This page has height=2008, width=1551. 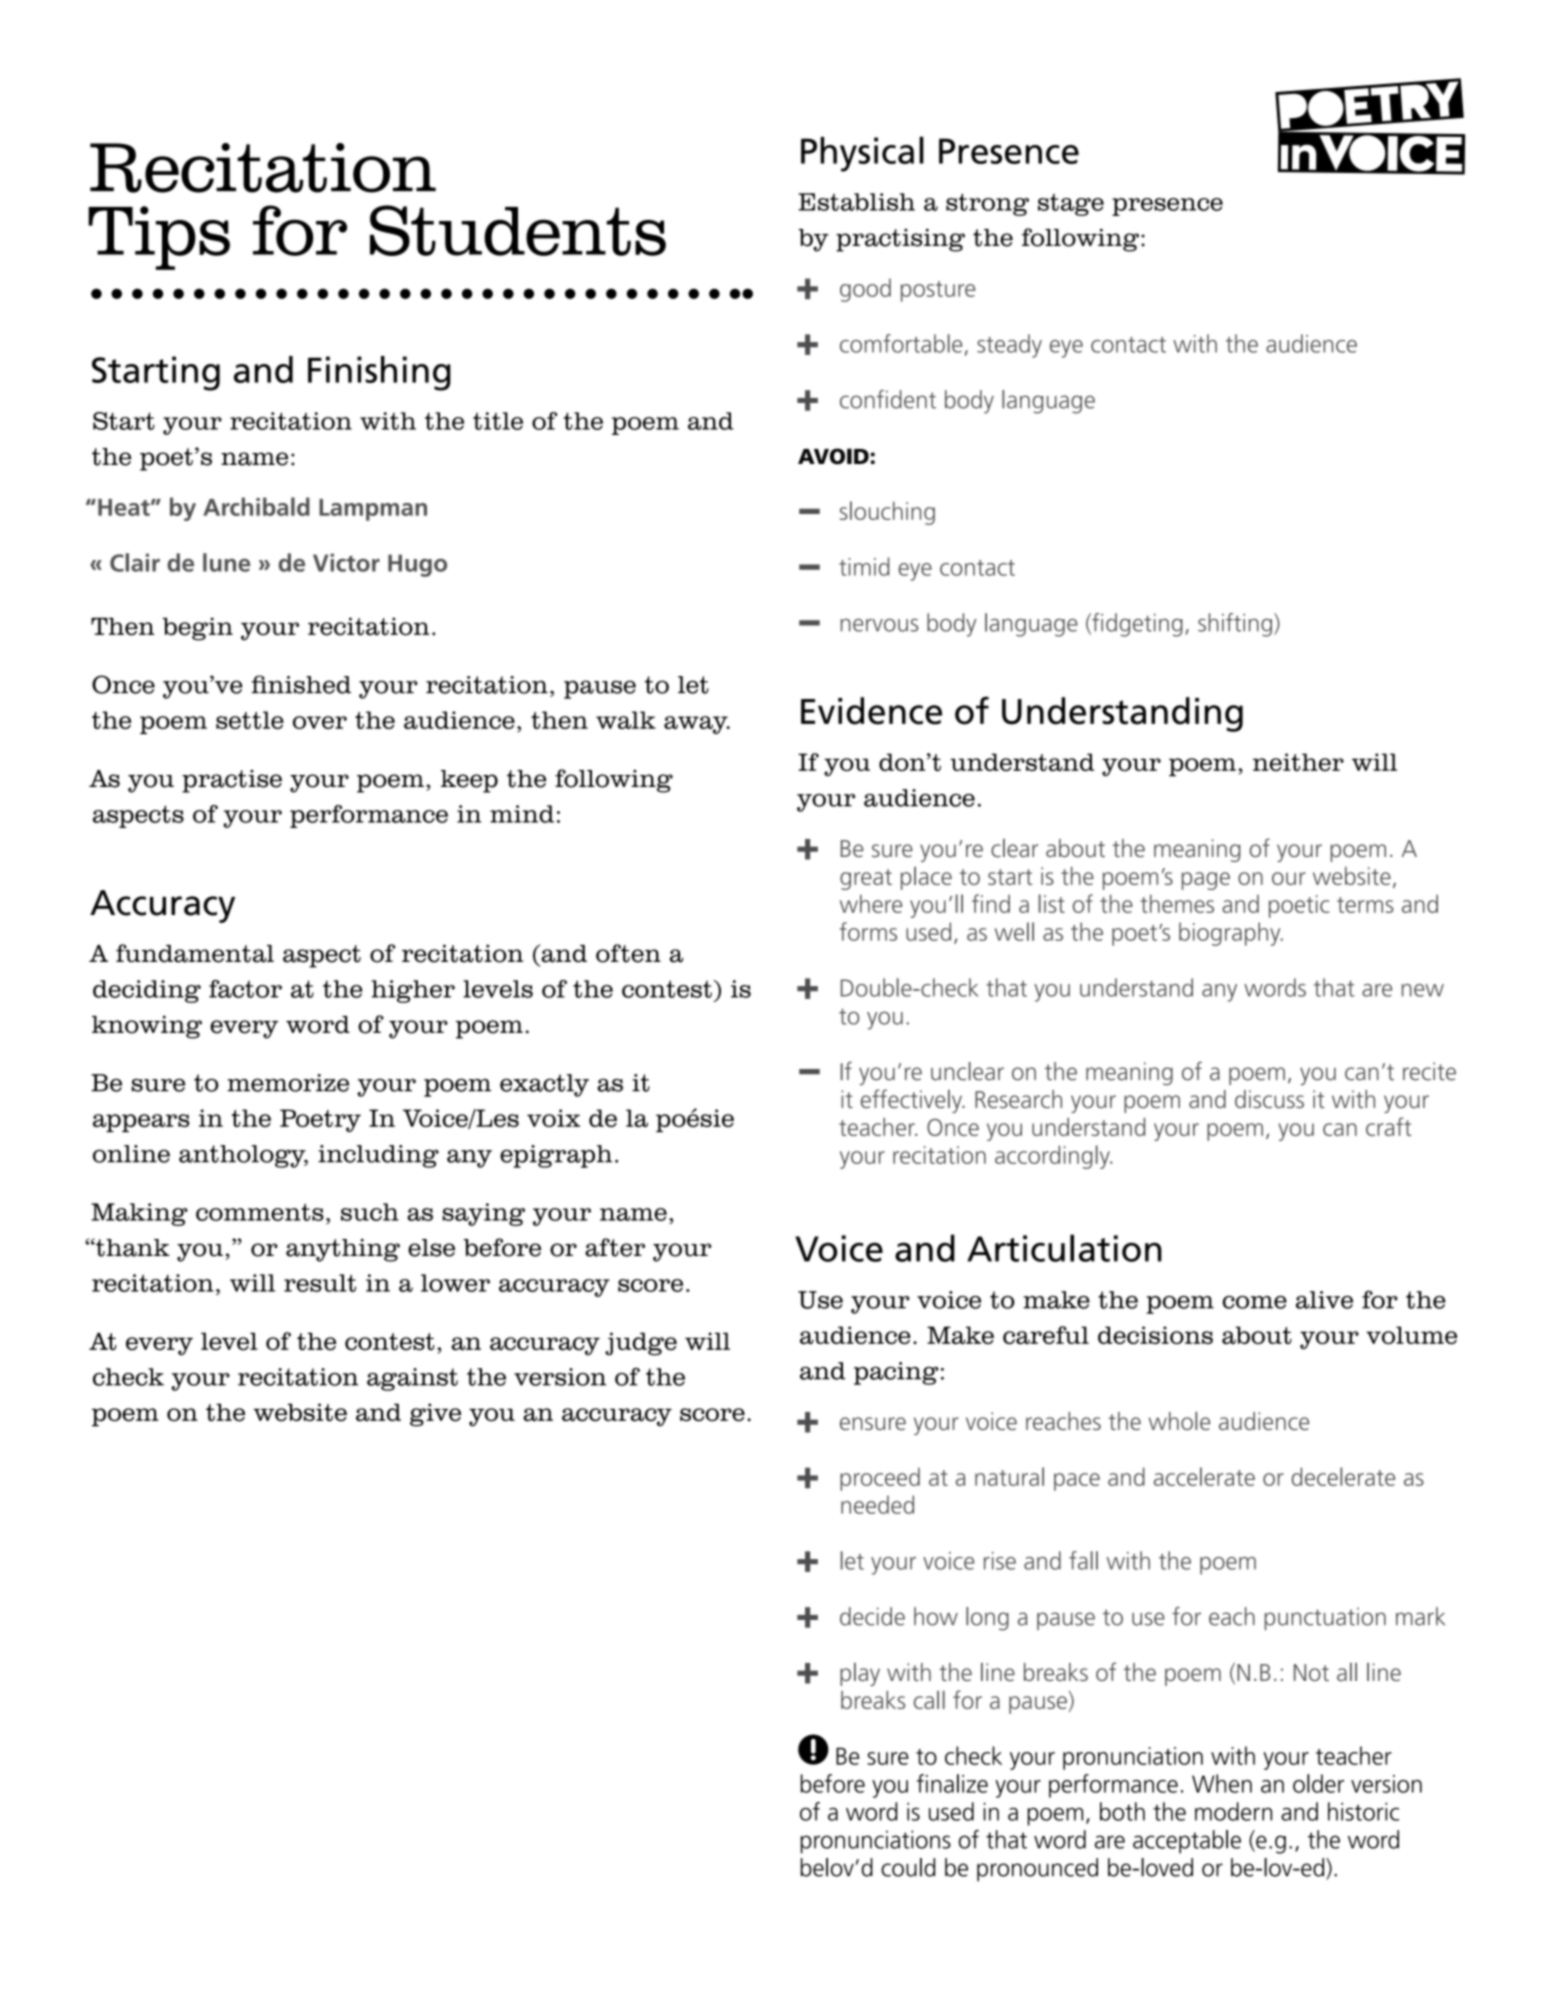 What do you see at coordinates (1255, 1302) in the page?
I see `come` at bounding box center [1255, 1302].
